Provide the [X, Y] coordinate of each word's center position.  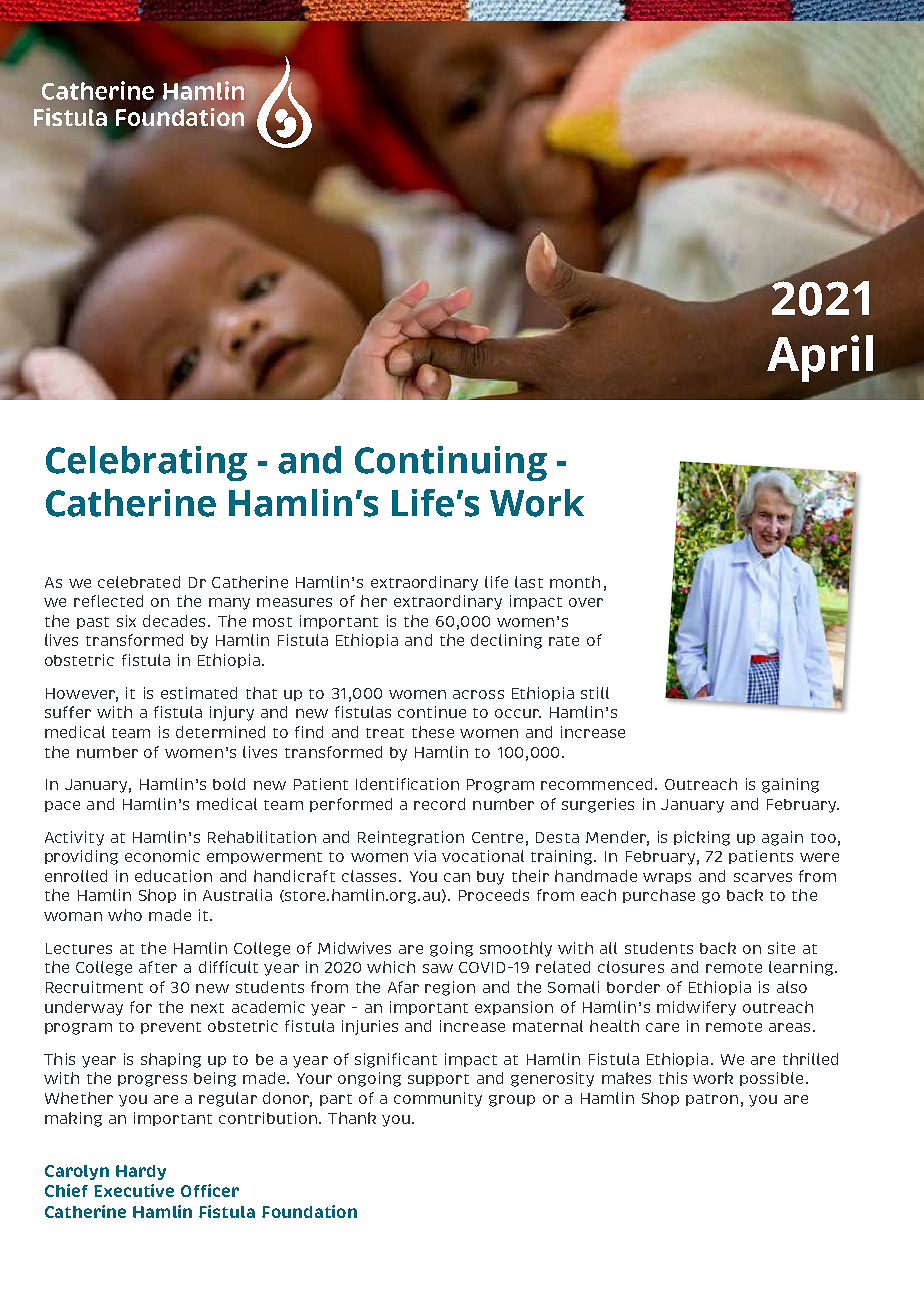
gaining [790, 785]
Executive [134, 1190]
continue [432, 712]
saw [438, 968]
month [575, 582]
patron [712, 1100]
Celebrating [146, 463]
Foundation [309, 1211]
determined [220, 732]
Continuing [451, 463]
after [158, 967]
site [781, 948]
